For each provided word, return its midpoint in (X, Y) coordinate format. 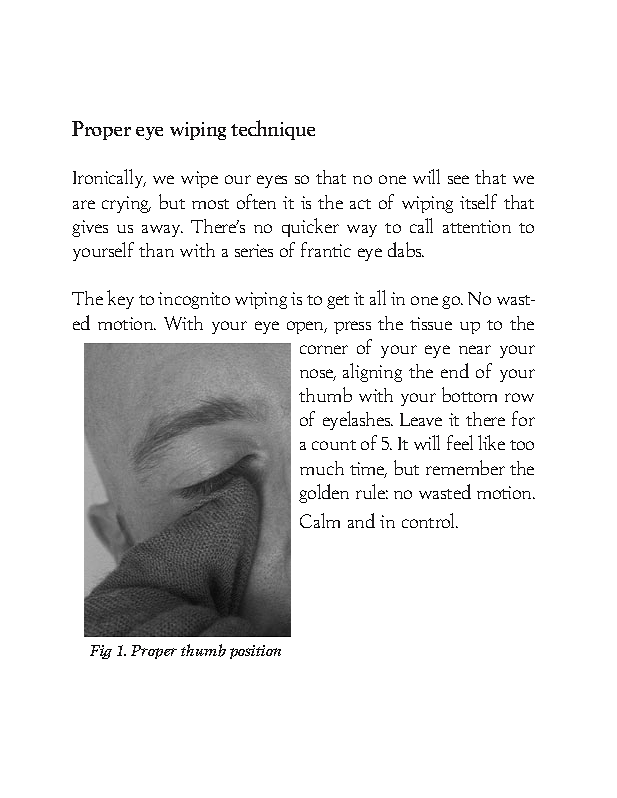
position (255, 652)
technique (273, 130)
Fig (101, 652)
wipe (199, 179)
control (430, 520)
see (458, 179)
